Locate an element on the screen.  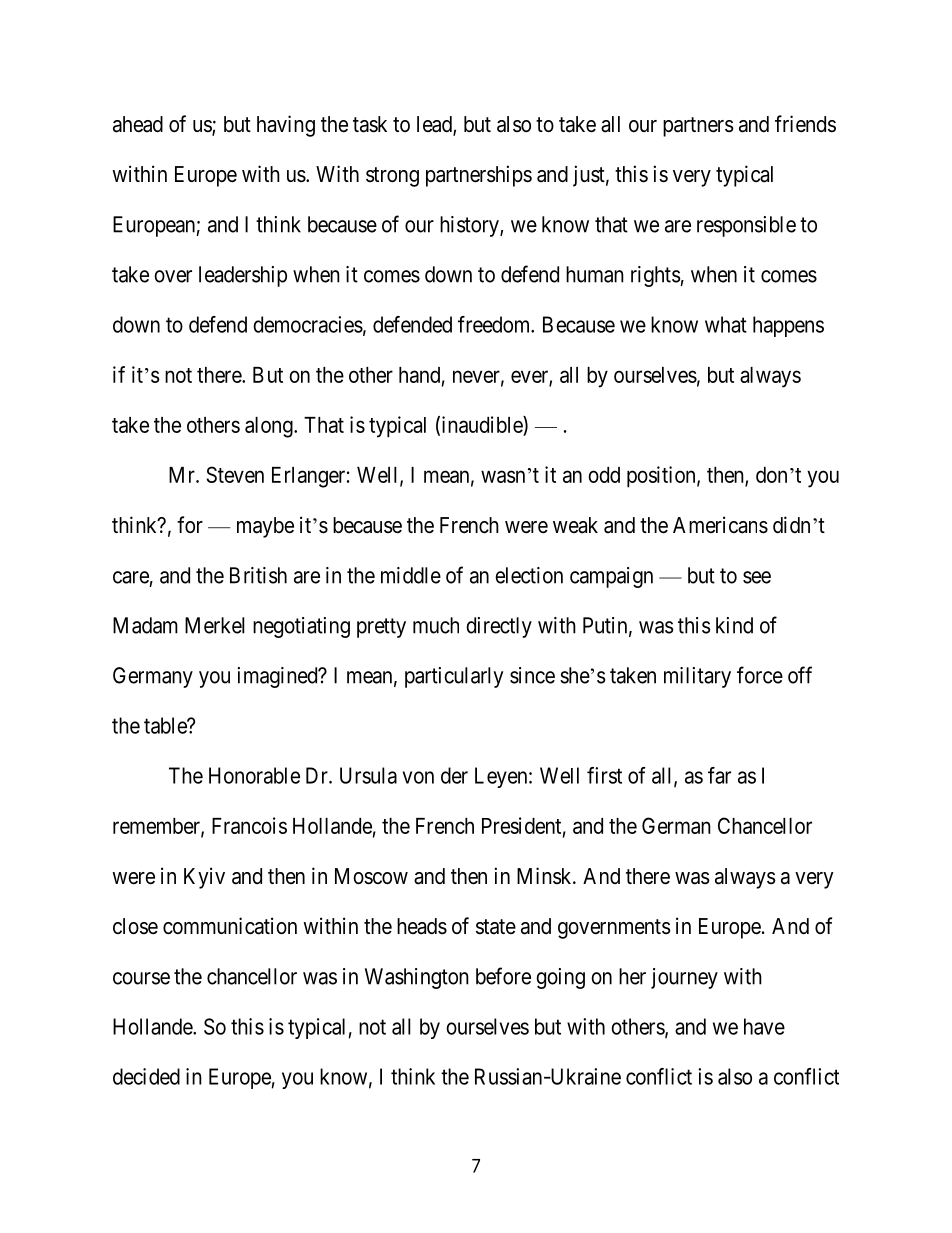
kind is located at coordinates (734, 625).
